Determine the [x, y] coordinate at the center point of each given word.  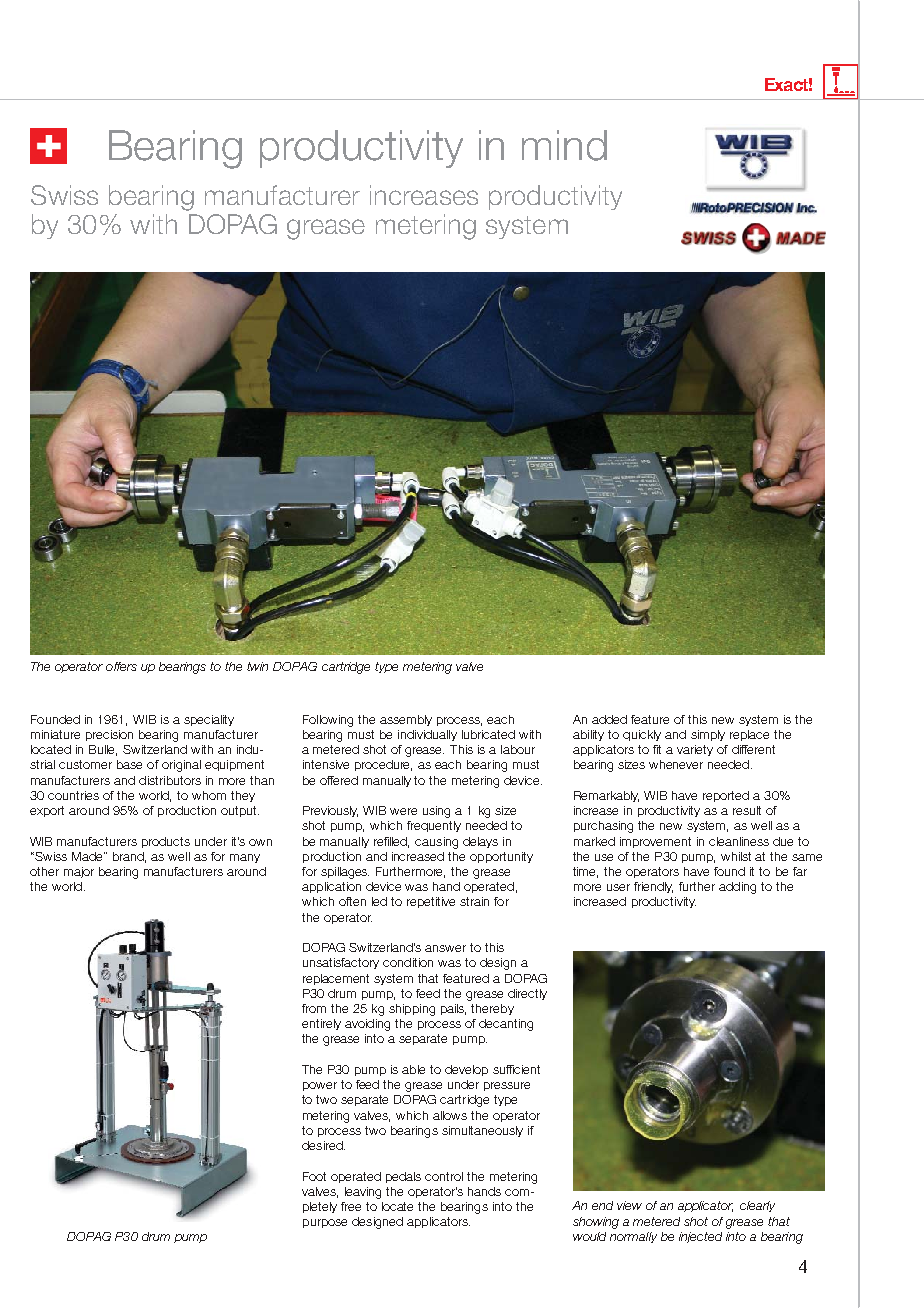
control [444, 1176]
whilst [736, 856]
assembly [406, 720]
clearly [757, 1206]
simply [708, 735]
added [609, 719]
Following [328, 721]
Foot [314, 1176]
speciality [209, 720]
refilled [391, 842]
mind [564, 145]
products [166, 842]
